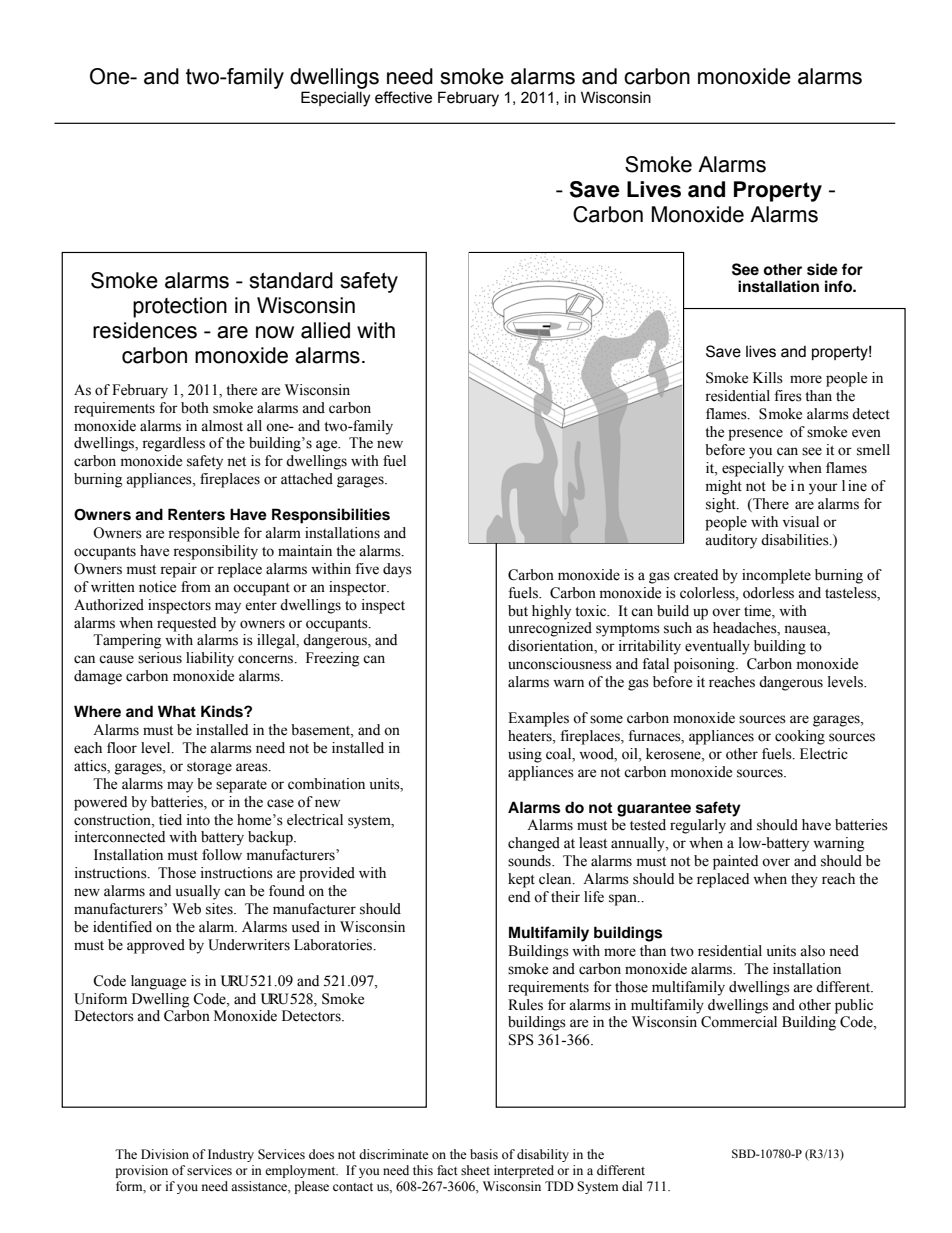 The width and height of the page is (952, 1233). Describe the element at coordinates (518, 611) in the page. I see `but` at that location.
